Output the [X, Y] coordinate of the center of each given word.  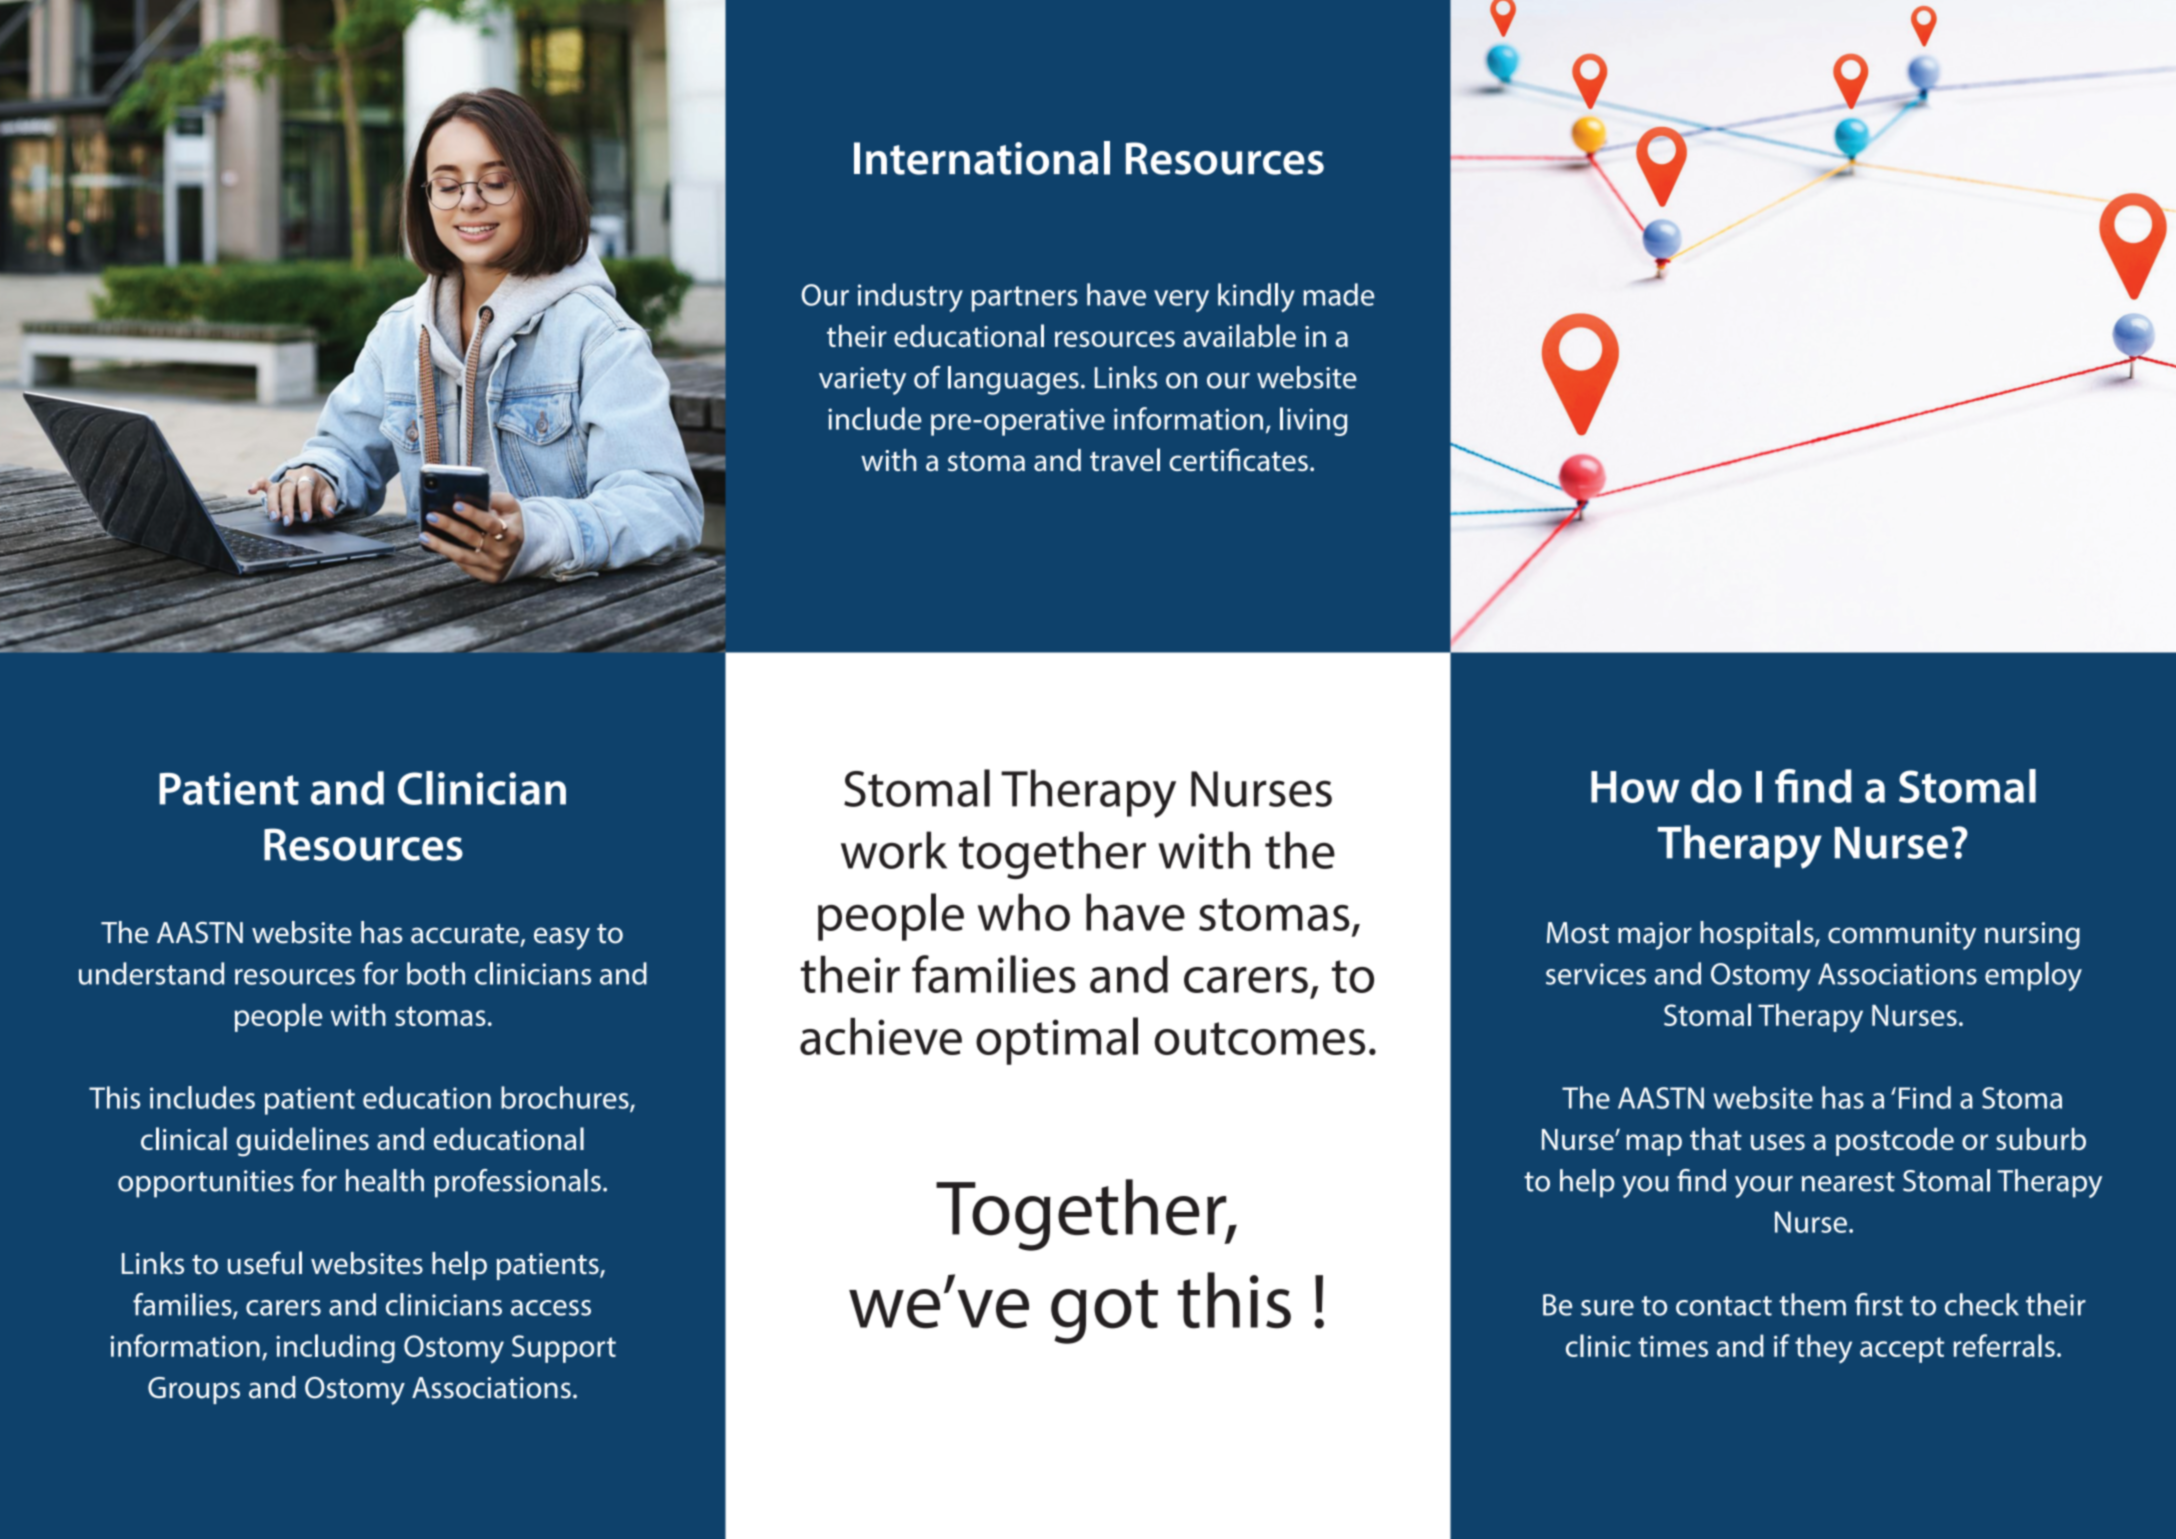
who [1024, 912]
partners [1025, 299]
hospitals [1758, 934]
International [982, 158]
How [1635, 787]
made [1338, 294]
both [436, 973]
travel [1125, 459]
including [335, 1348]
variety [862, 381]
